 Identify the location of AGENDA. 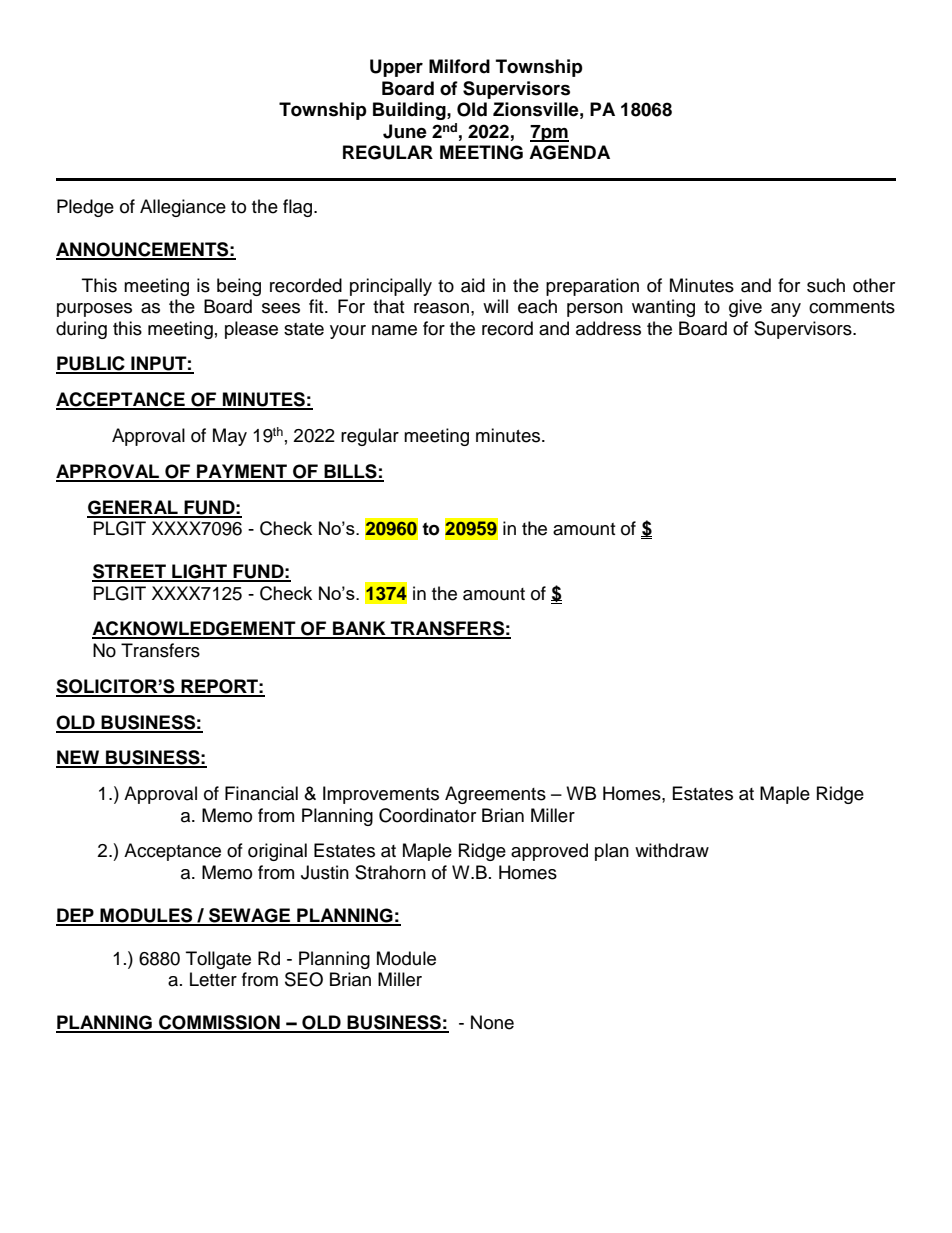
(569, 152).
